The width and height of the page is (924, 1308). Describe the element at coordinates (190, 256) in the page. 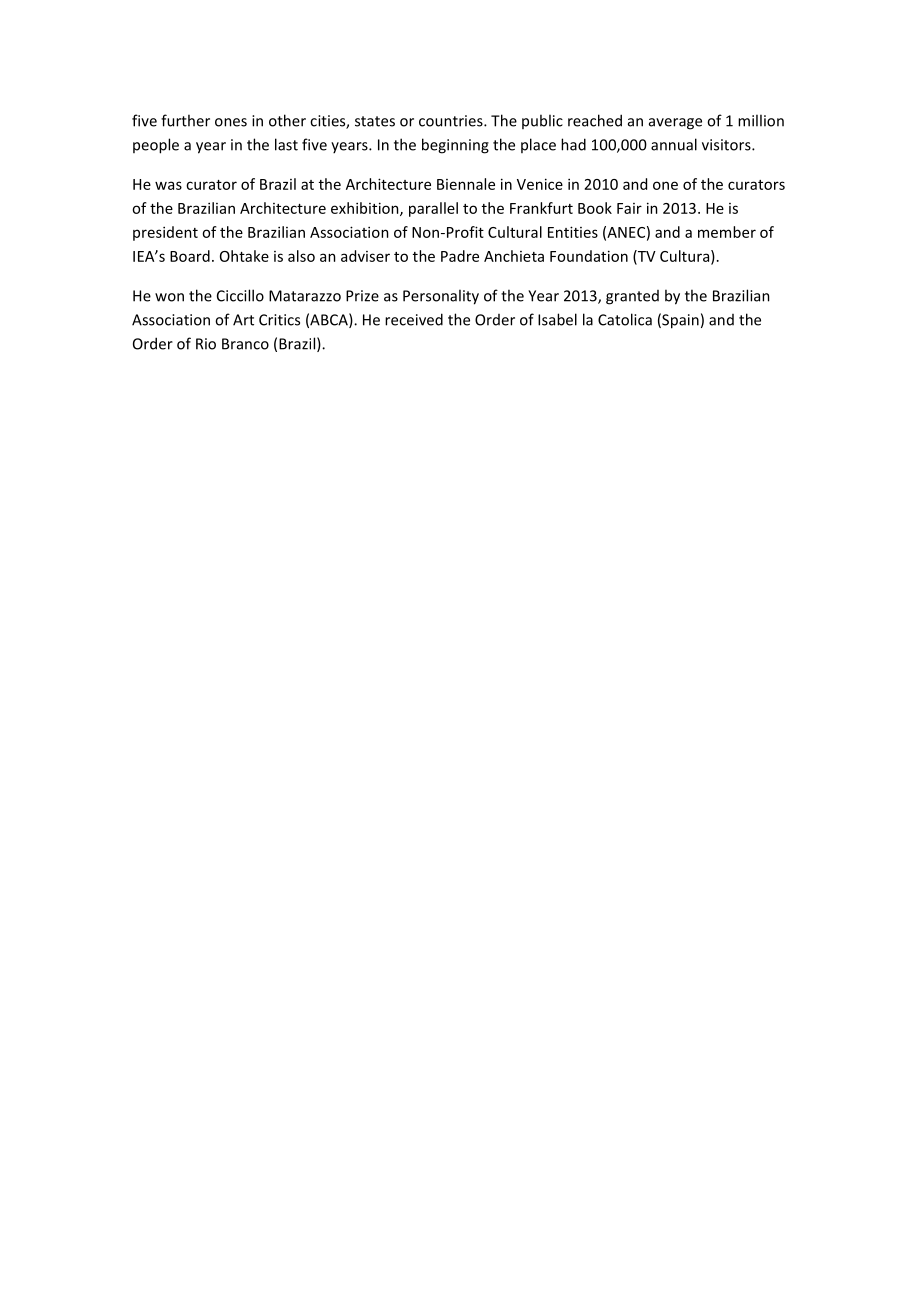

I see `Board` at that location.
